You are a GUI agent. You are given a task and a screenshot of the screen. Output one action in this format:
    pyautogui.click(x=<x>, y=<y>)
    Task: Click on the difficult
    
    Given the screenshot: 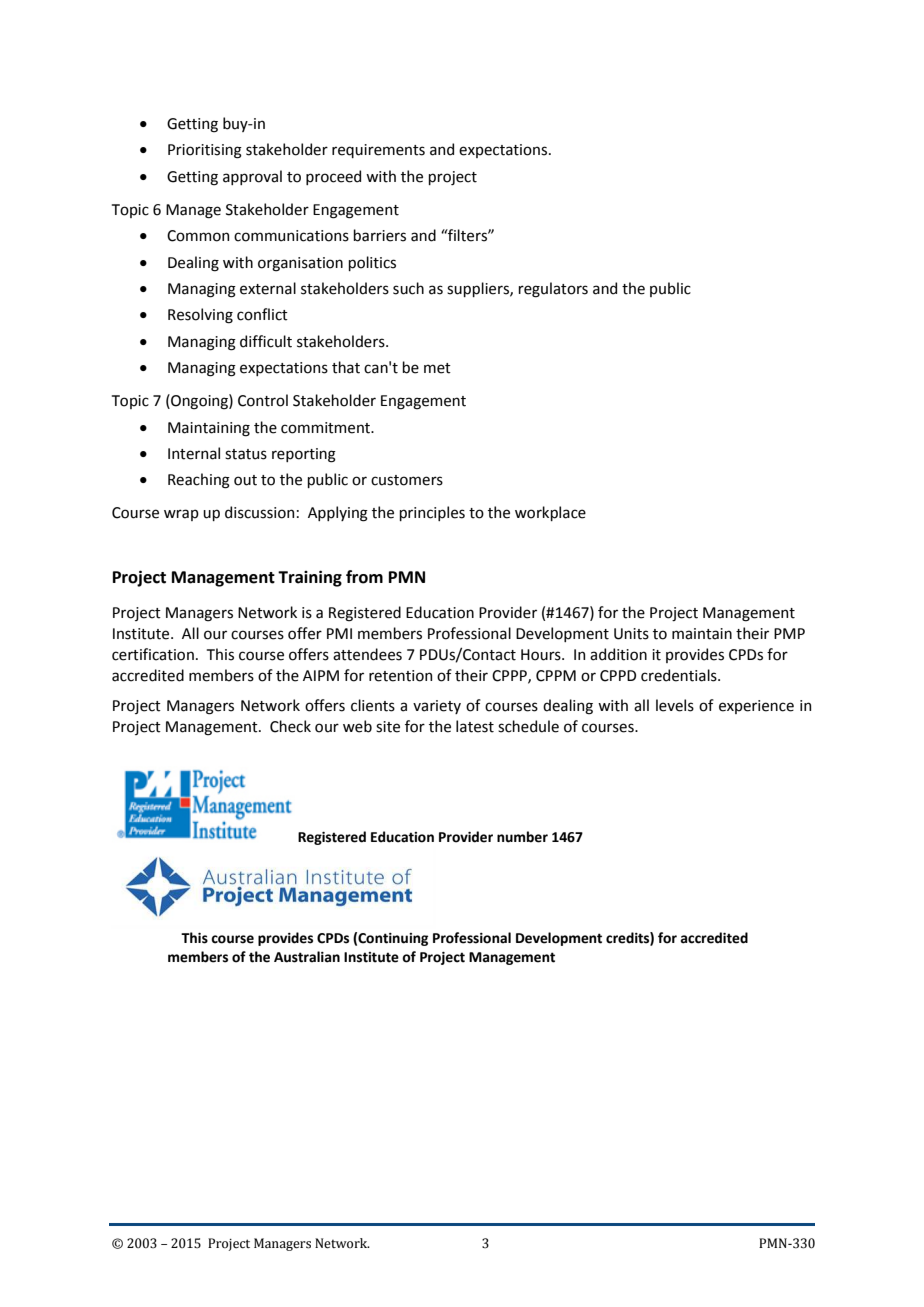 What is the action you would take?
    pyautogui.click(x=266, y=341)
